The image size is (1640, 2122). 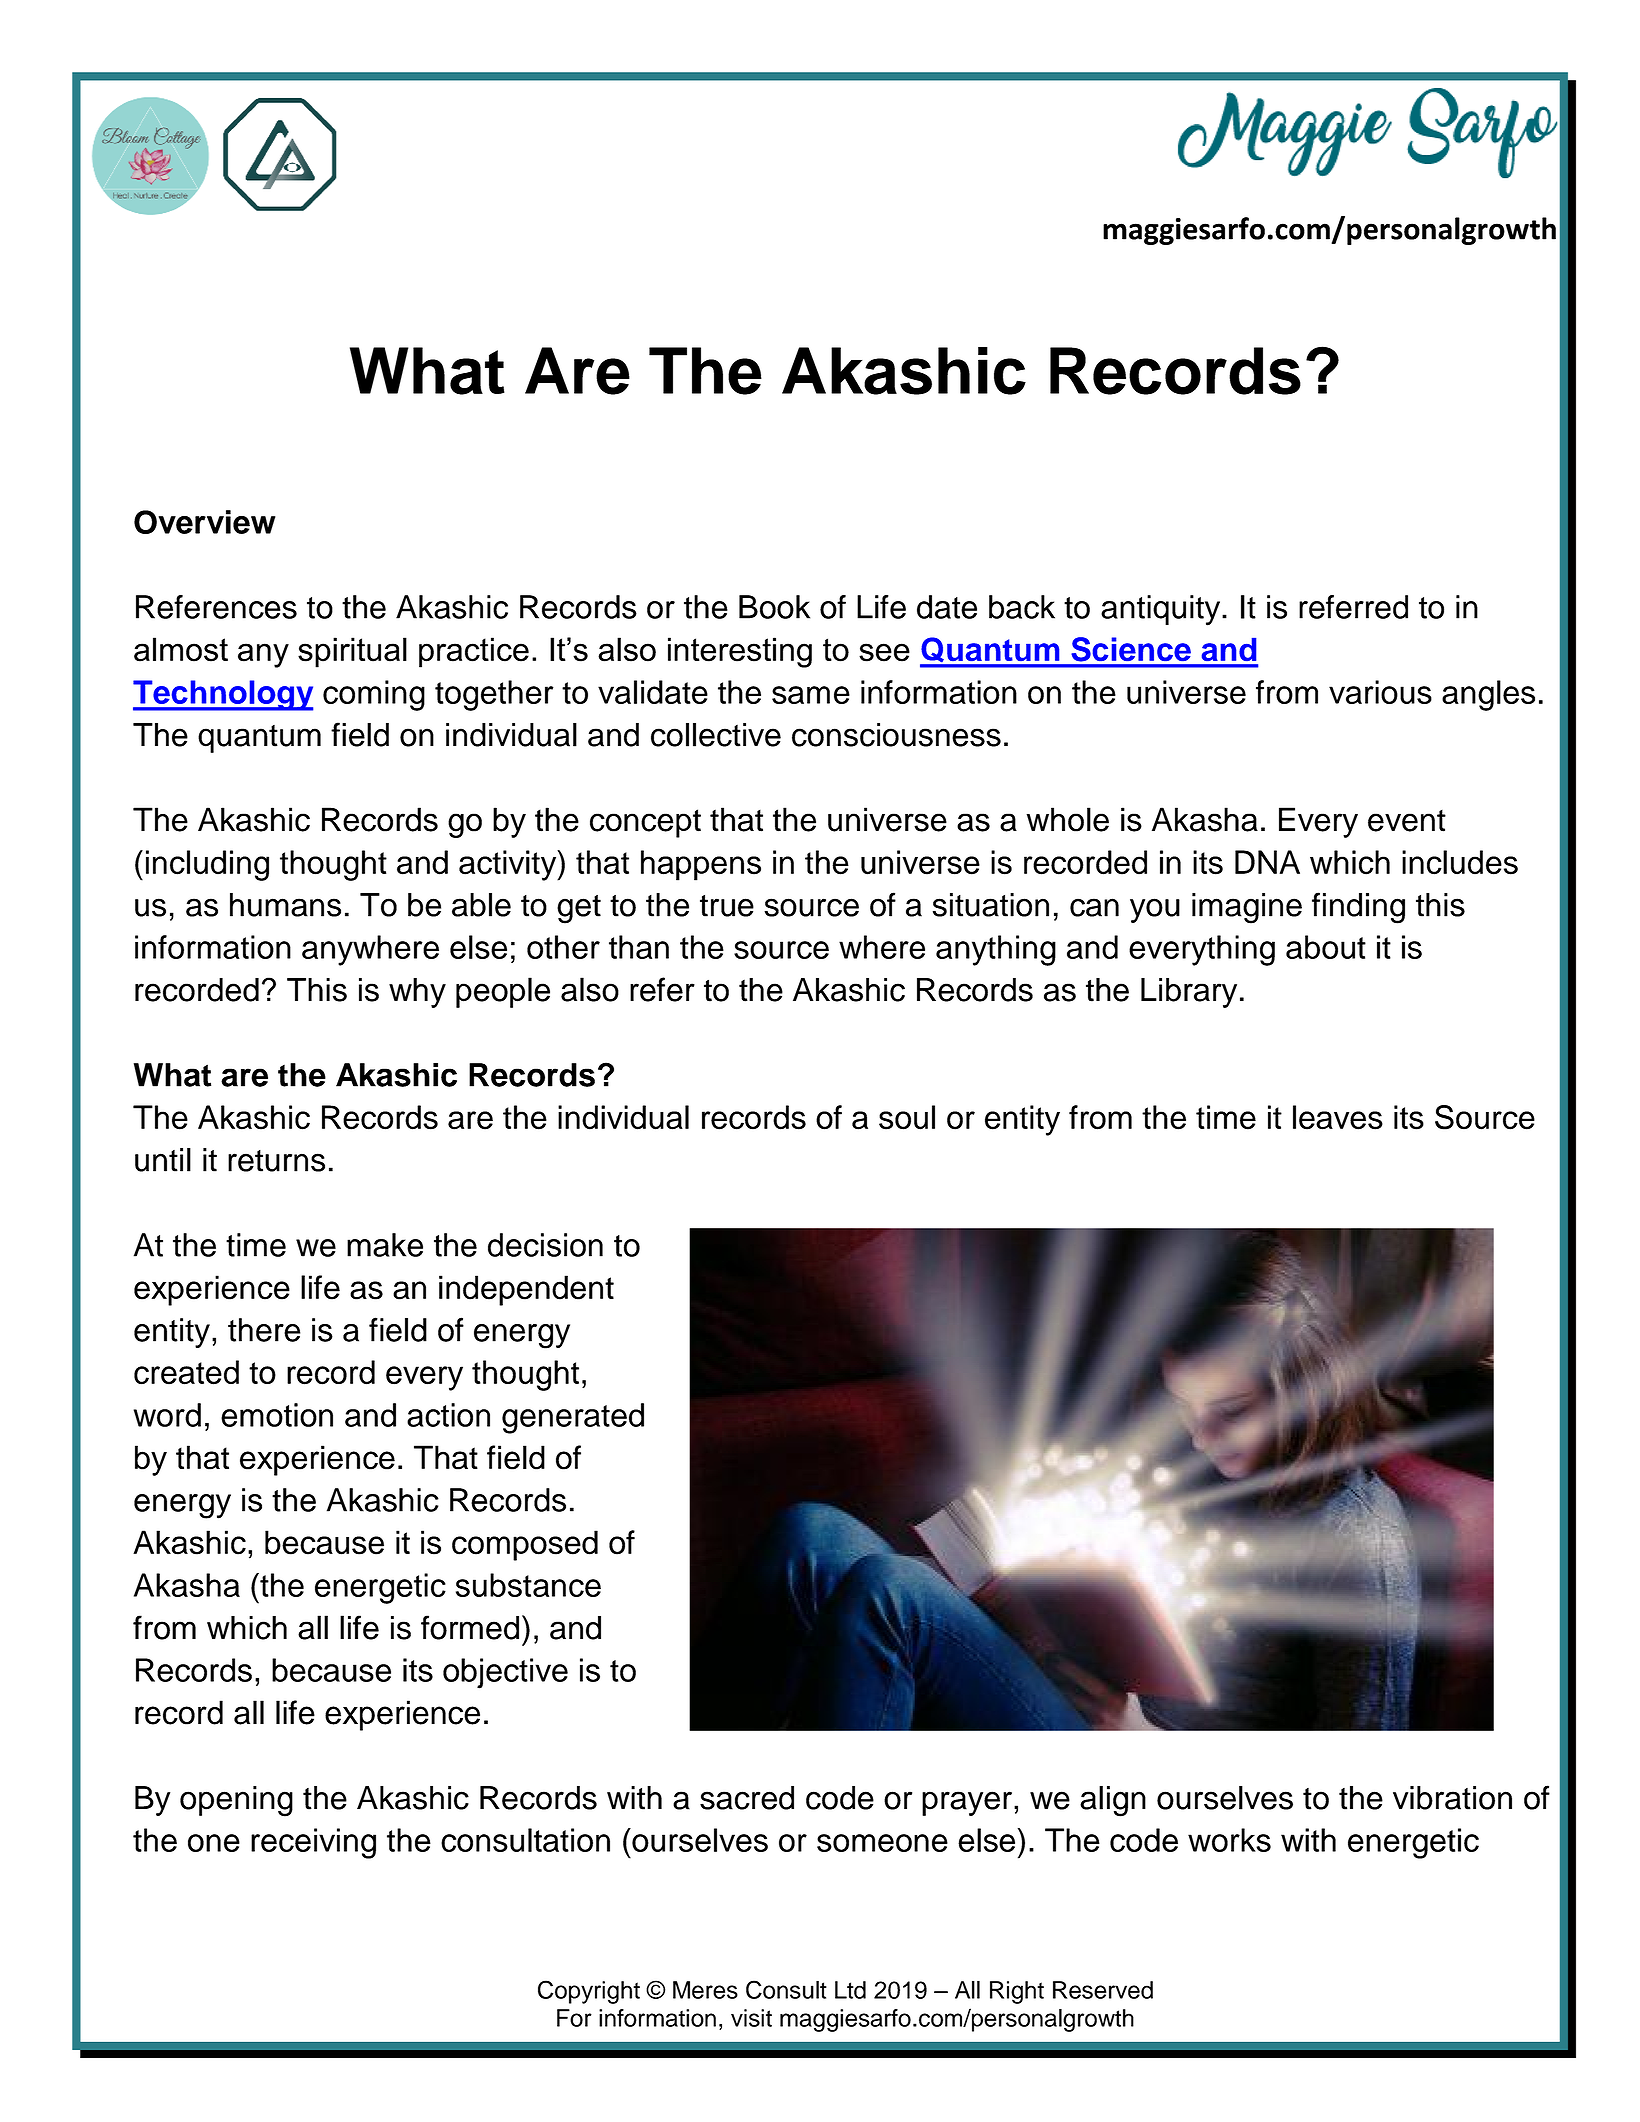 What do you see at coordinates (1103, 1990) in the image?
I see `Reserved` at bounding box center [1103, 1990].
